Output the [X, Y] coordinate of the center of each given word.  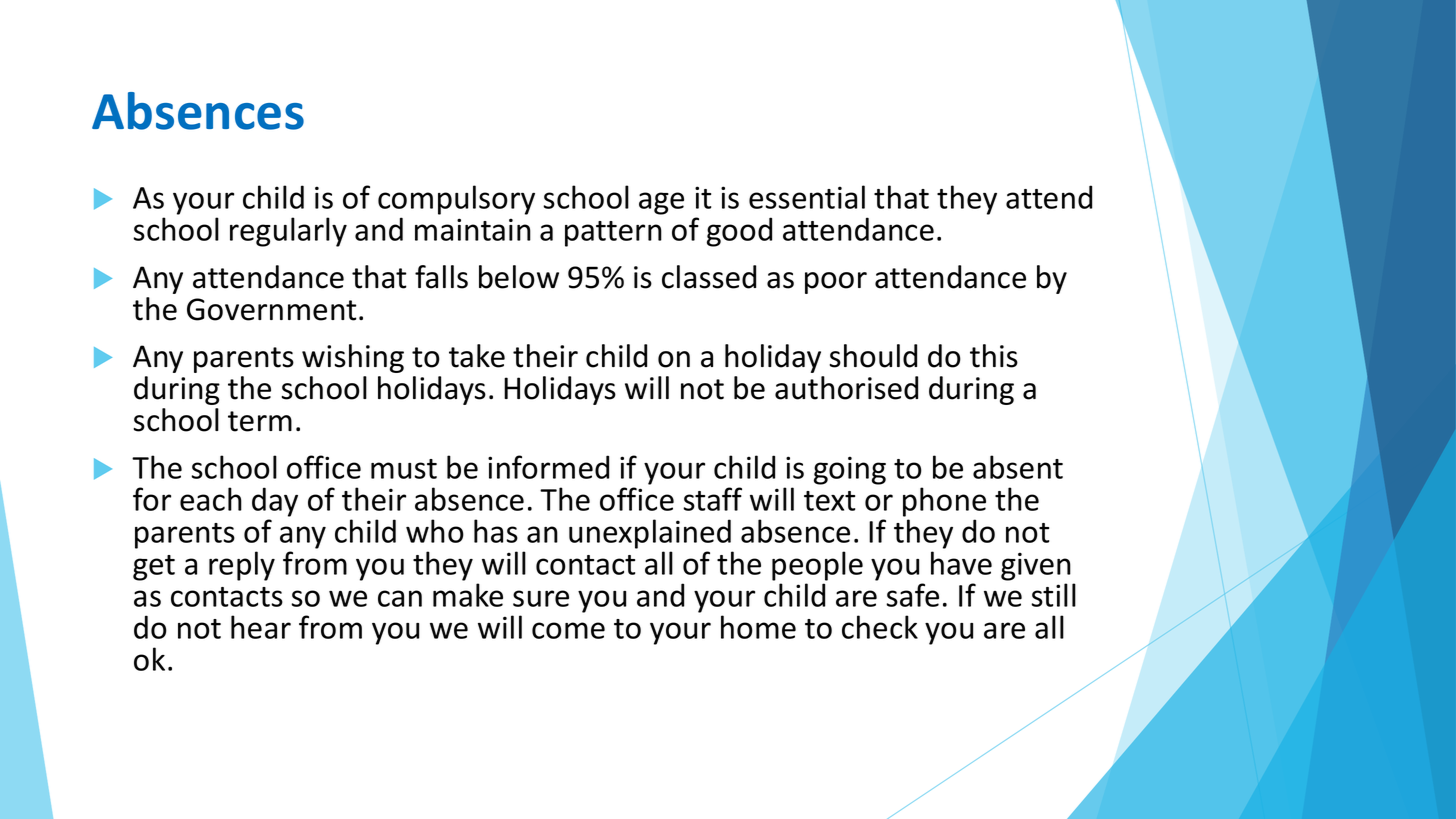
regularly [288, 232]
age [661, 203]
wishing [353, 358]
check [880, 627]
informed [548, 467]
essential [807, 197]
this [994, 356]
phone [944, 502]
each [211, 499]
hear [261, 627]
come [568, 630]
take [477, 356]
